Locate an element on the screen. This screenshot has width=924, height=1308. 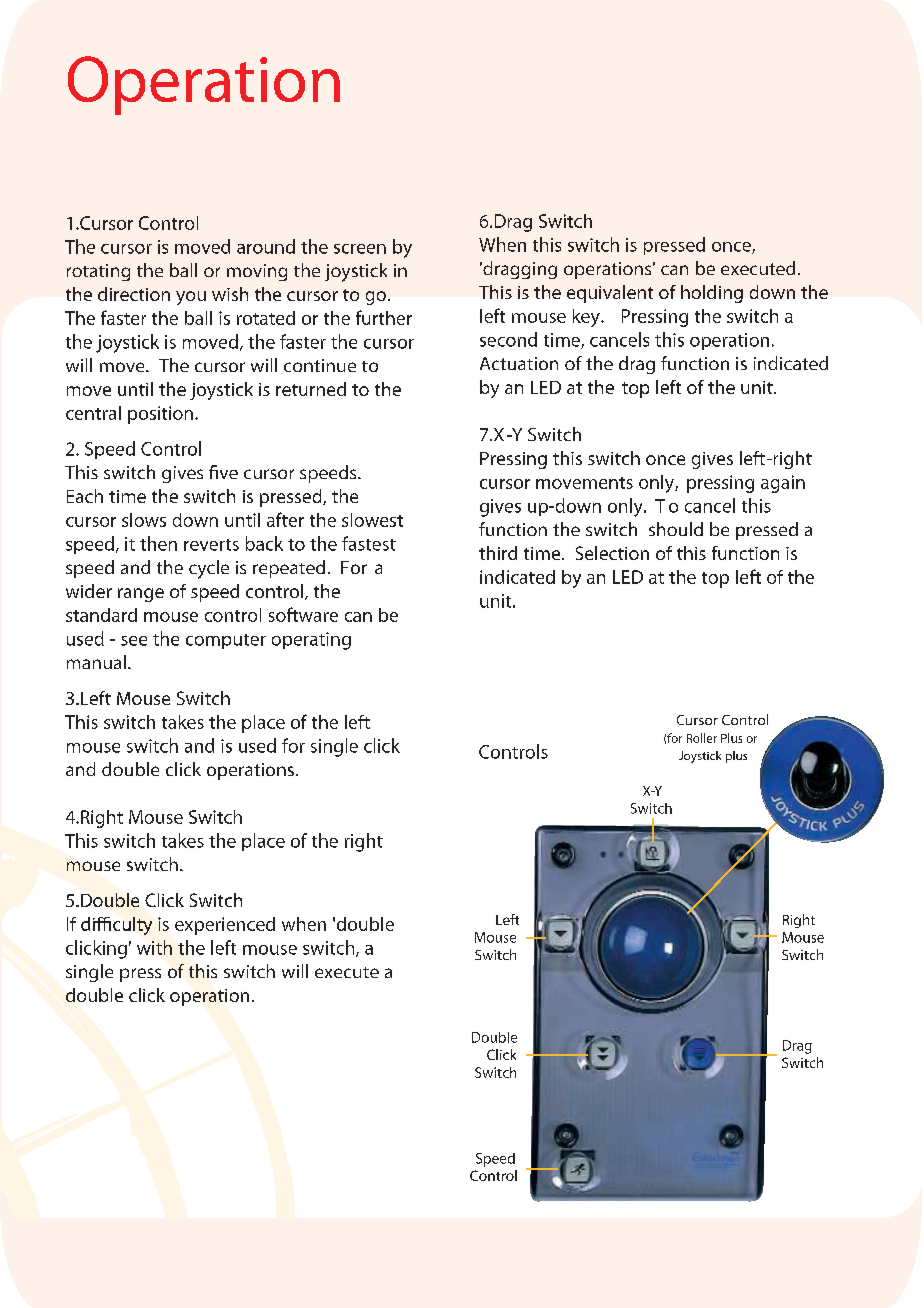
with is located at coordinates (154, 947).
